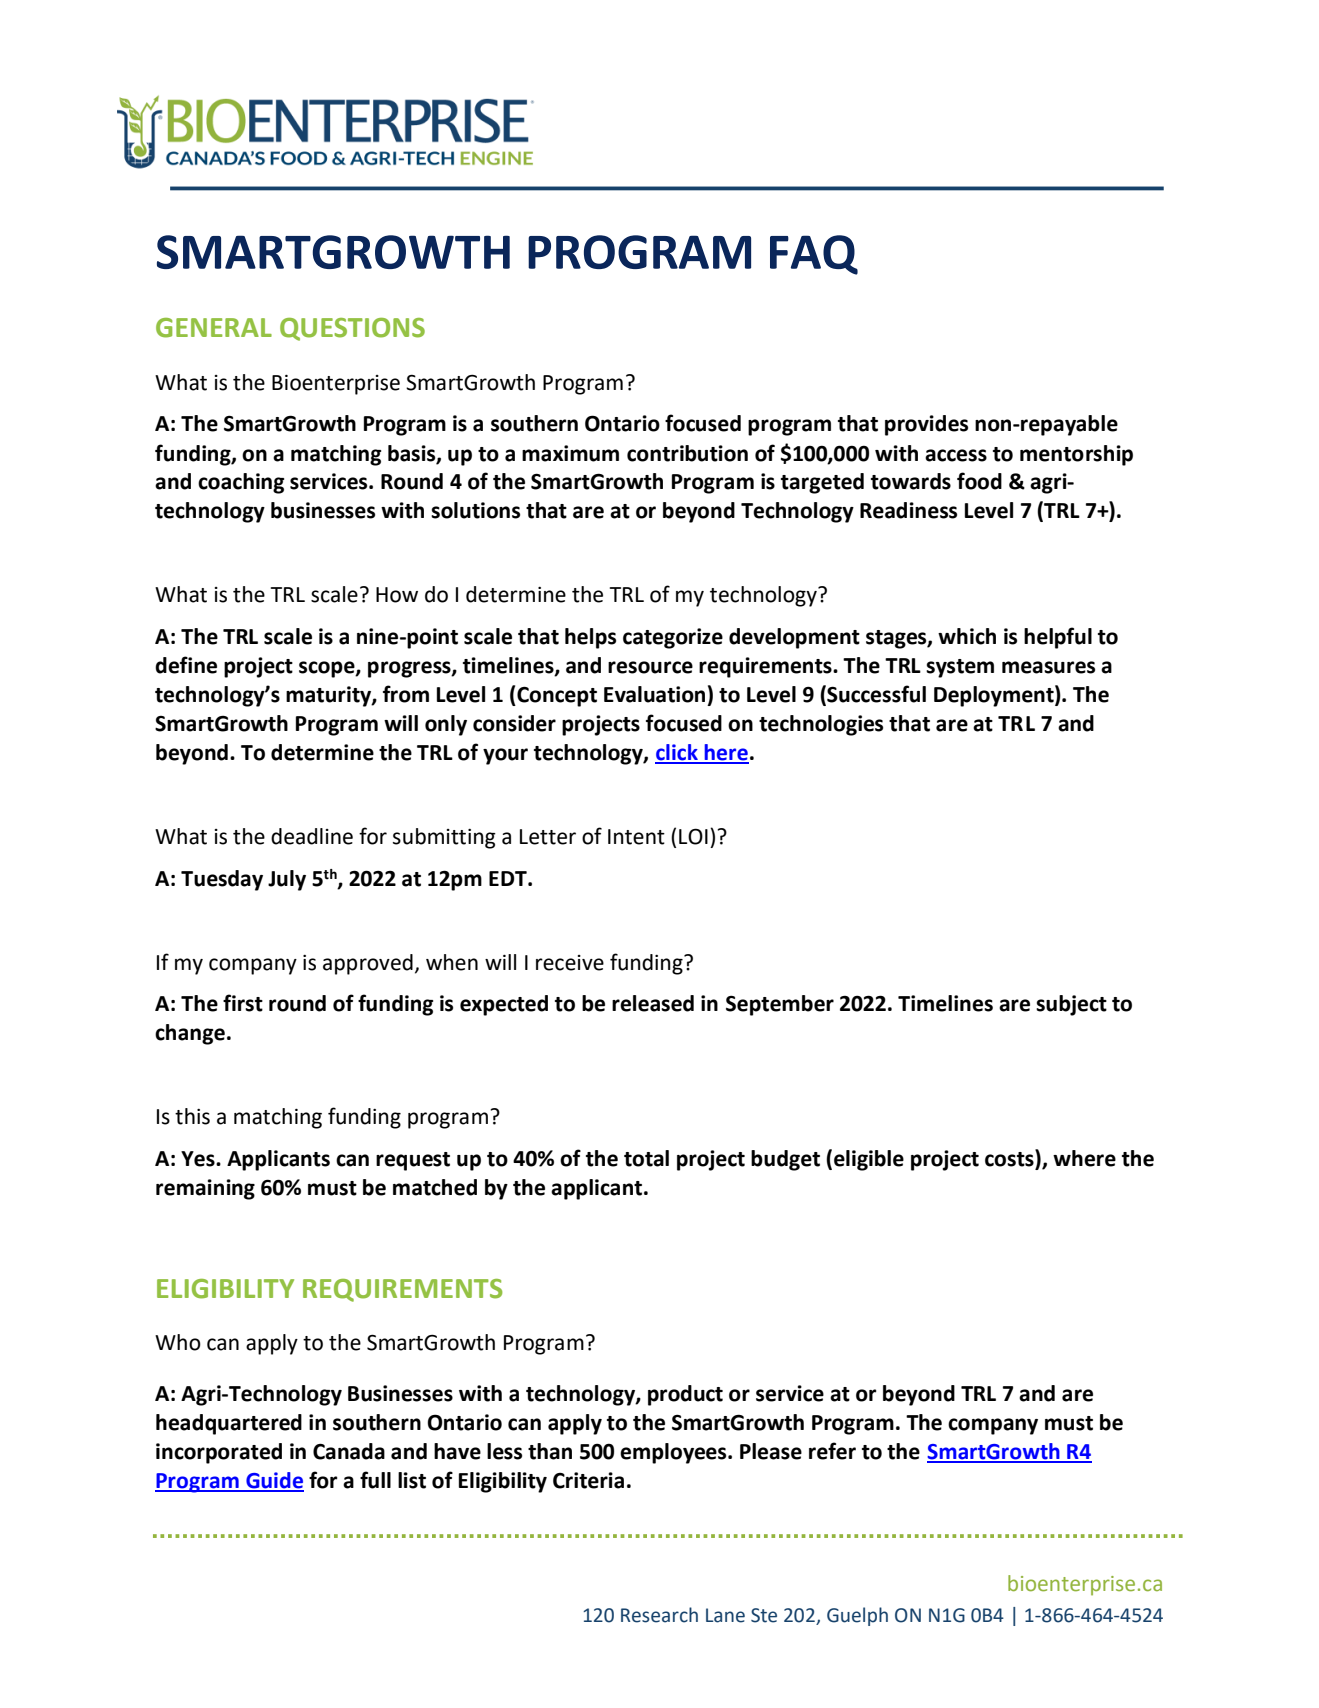 The width and height of the image is (1319, 1708). I want to click on Who, so click(178, 1342).
